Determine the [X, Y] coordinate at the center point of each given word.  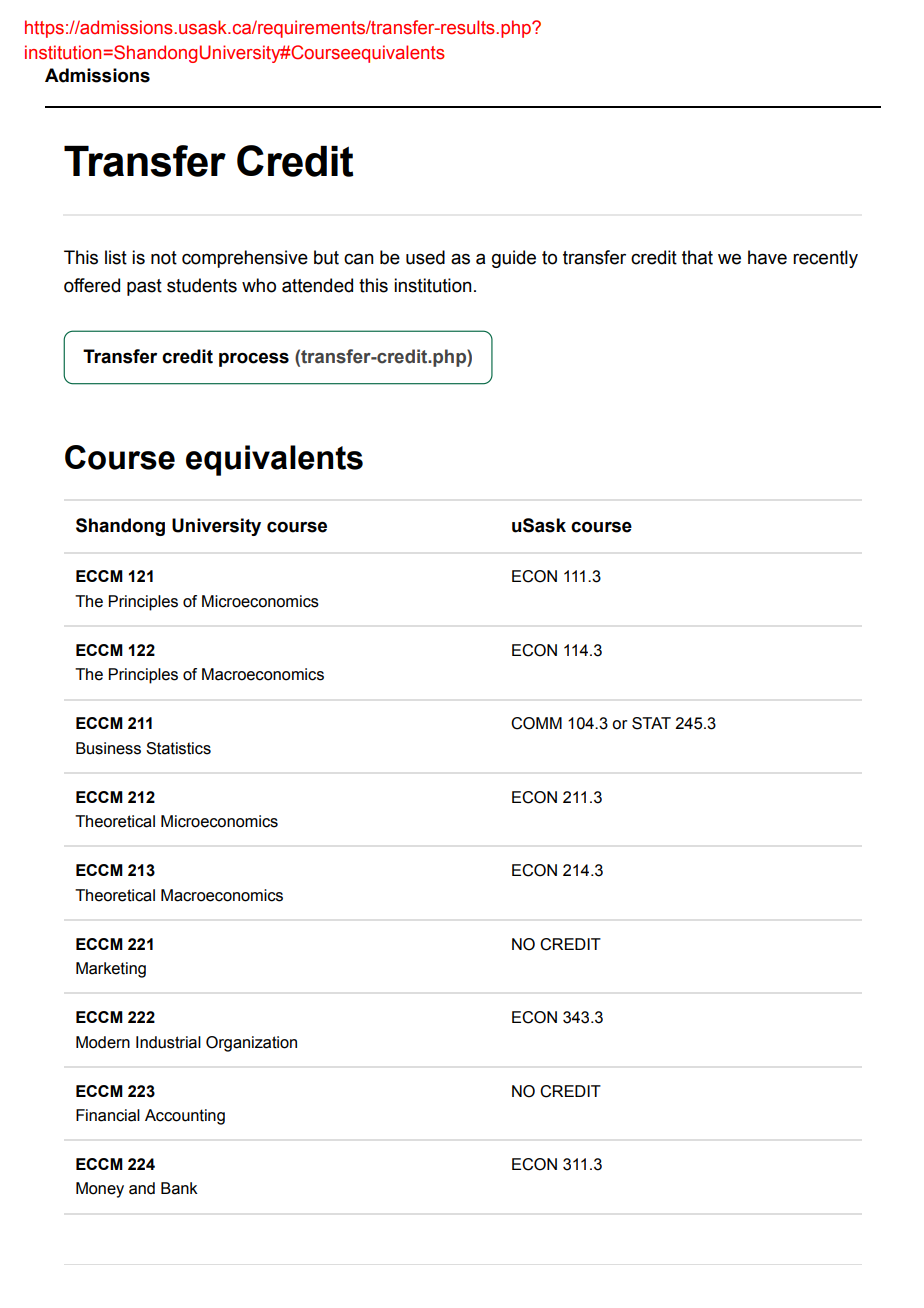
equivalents [274, 460]
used [425, 257]
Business [108, 748]
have [767, 257]
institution [433, 285]
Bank [179, 1188]
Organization [251, 1044]
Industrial [168, 1042]
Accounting [185, 1117]
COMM [536, 723]
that [697, 257]
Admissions [97, 75]
